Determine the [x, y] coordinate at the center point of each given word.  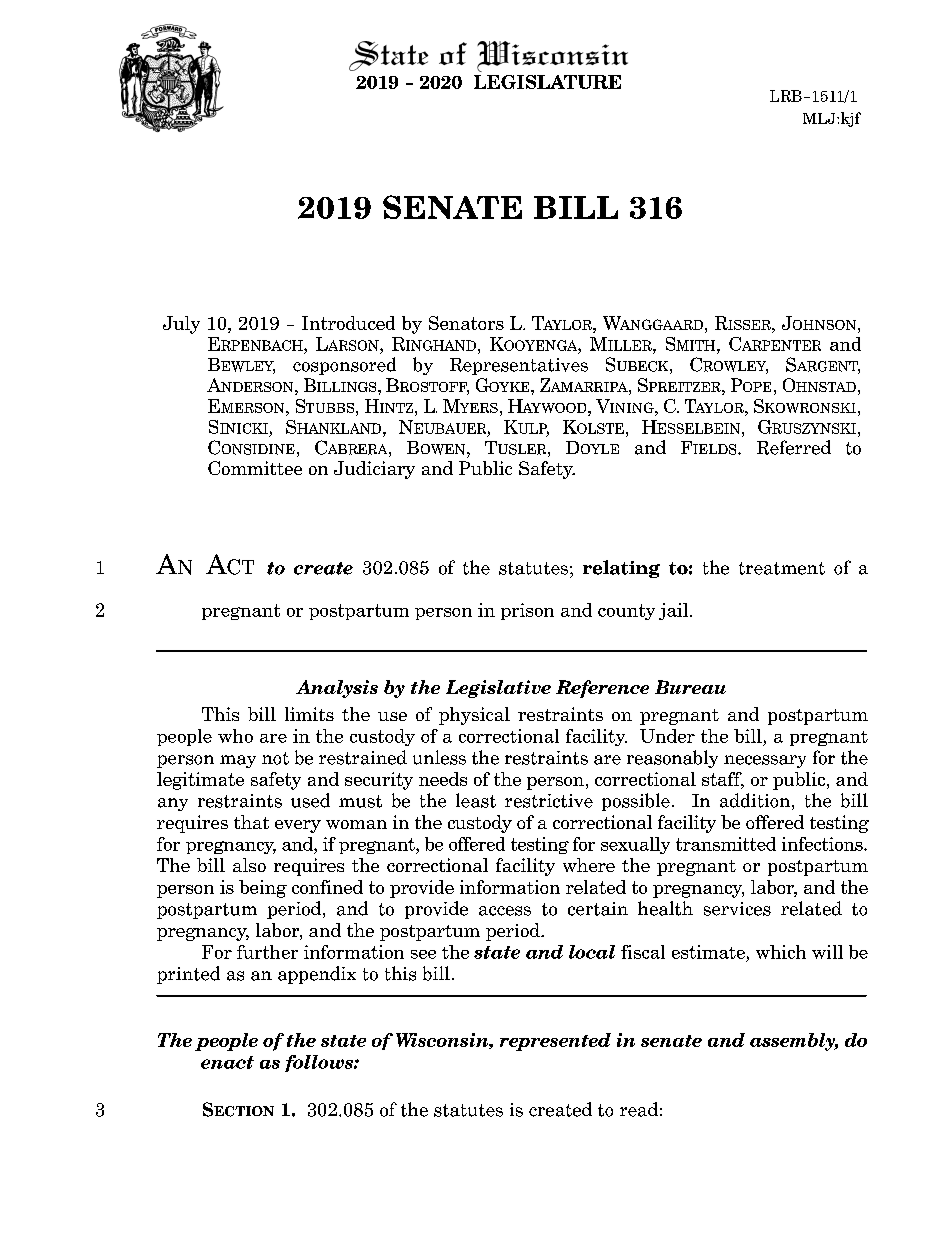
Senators [466, 323]
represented [555, 1042]
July [181, 325]
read [639, 1109]
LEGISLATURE [547, 82]
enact [227, 1062]
